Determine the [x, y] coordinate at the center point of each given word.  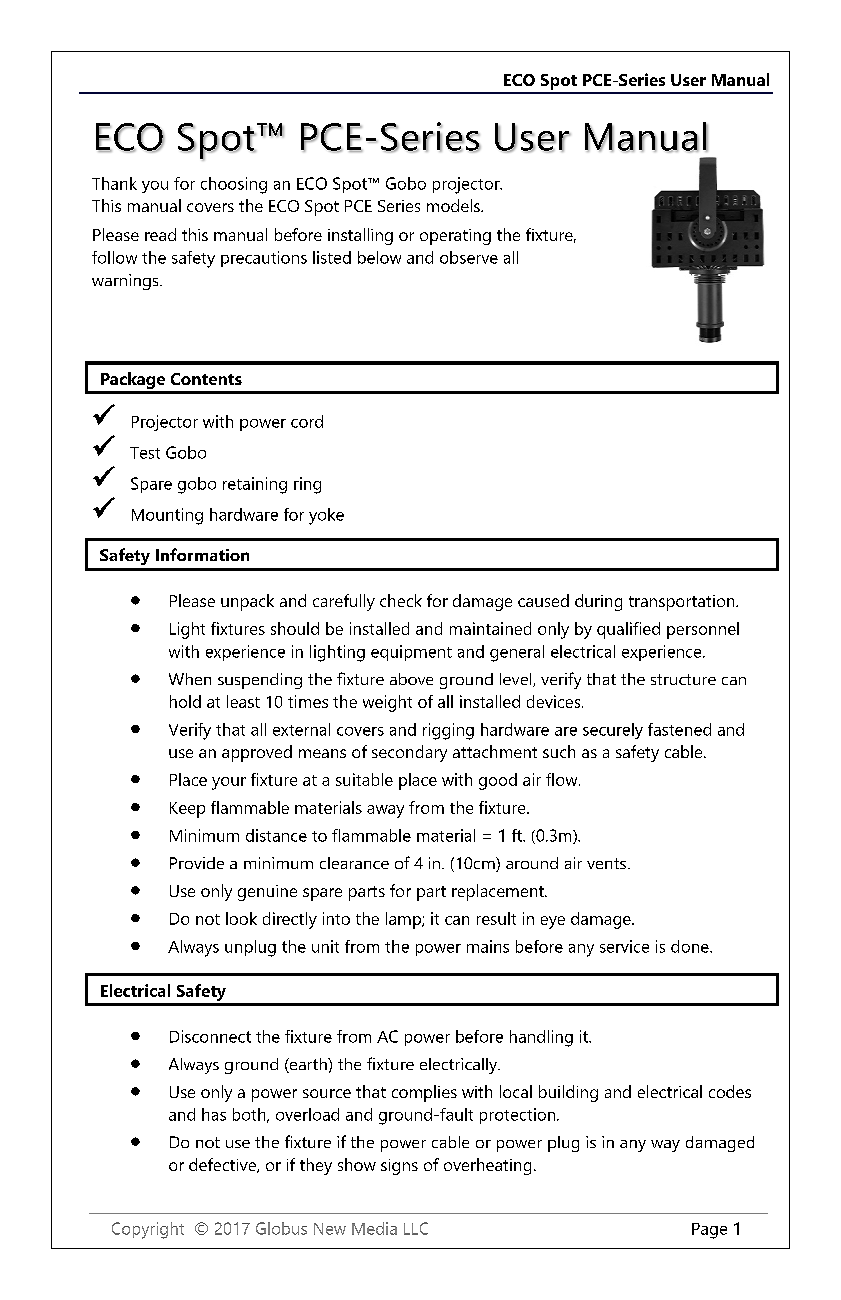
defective [223, 1165]
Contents [206, 379]
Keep [187, 810]
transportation [683, 603]
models [454, 205]
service [624, 946]
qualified [628, 630]
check [401, 600]
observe [469, 257]
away [385, 811]
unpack [247, 602]
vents [608, 863]
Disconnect [210, 1036]
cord [307, 421]
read [160, 234]
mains [488, 946]
